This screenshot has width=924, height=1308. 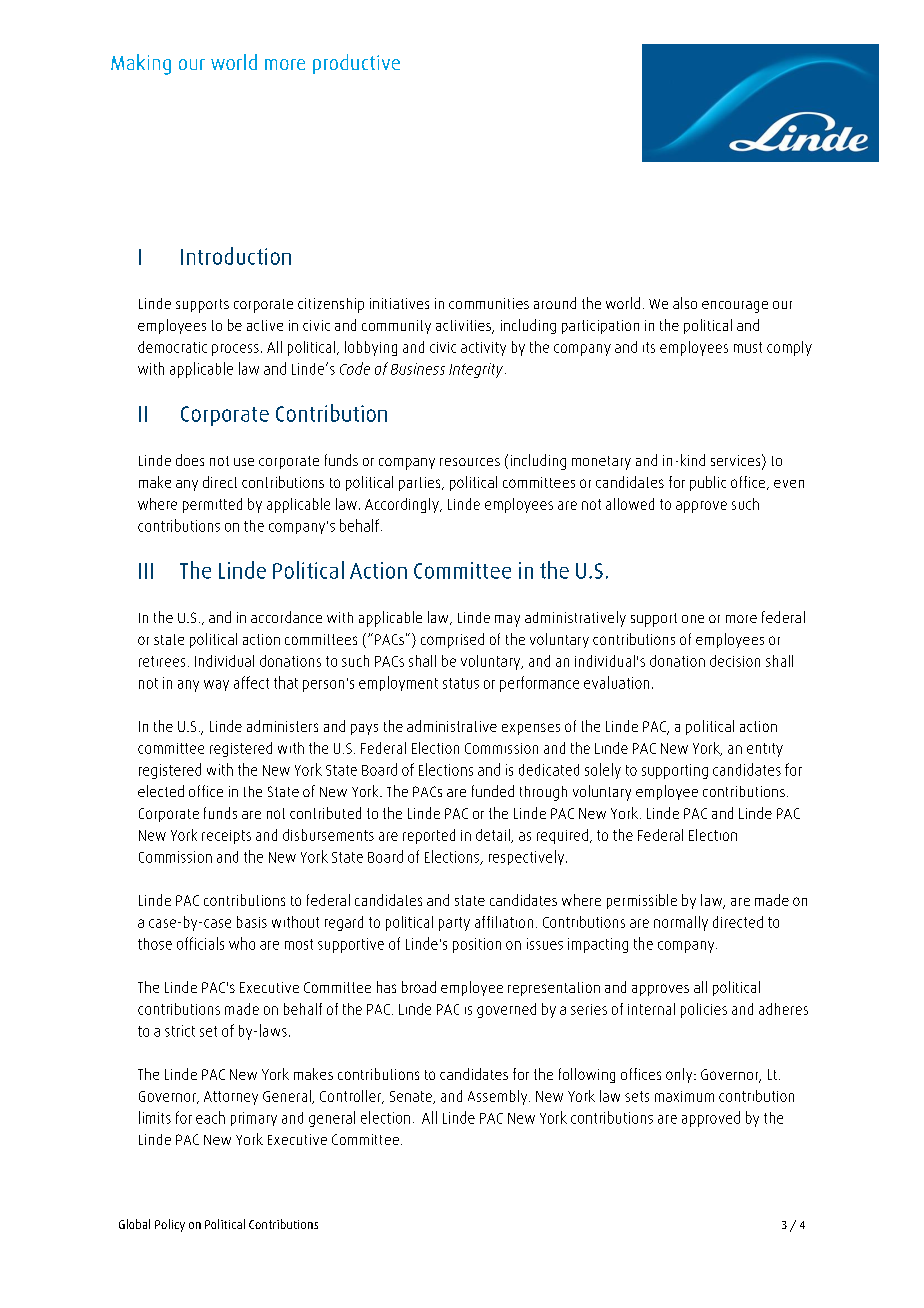 I want to click on normally, so click(x=681, y=923).
